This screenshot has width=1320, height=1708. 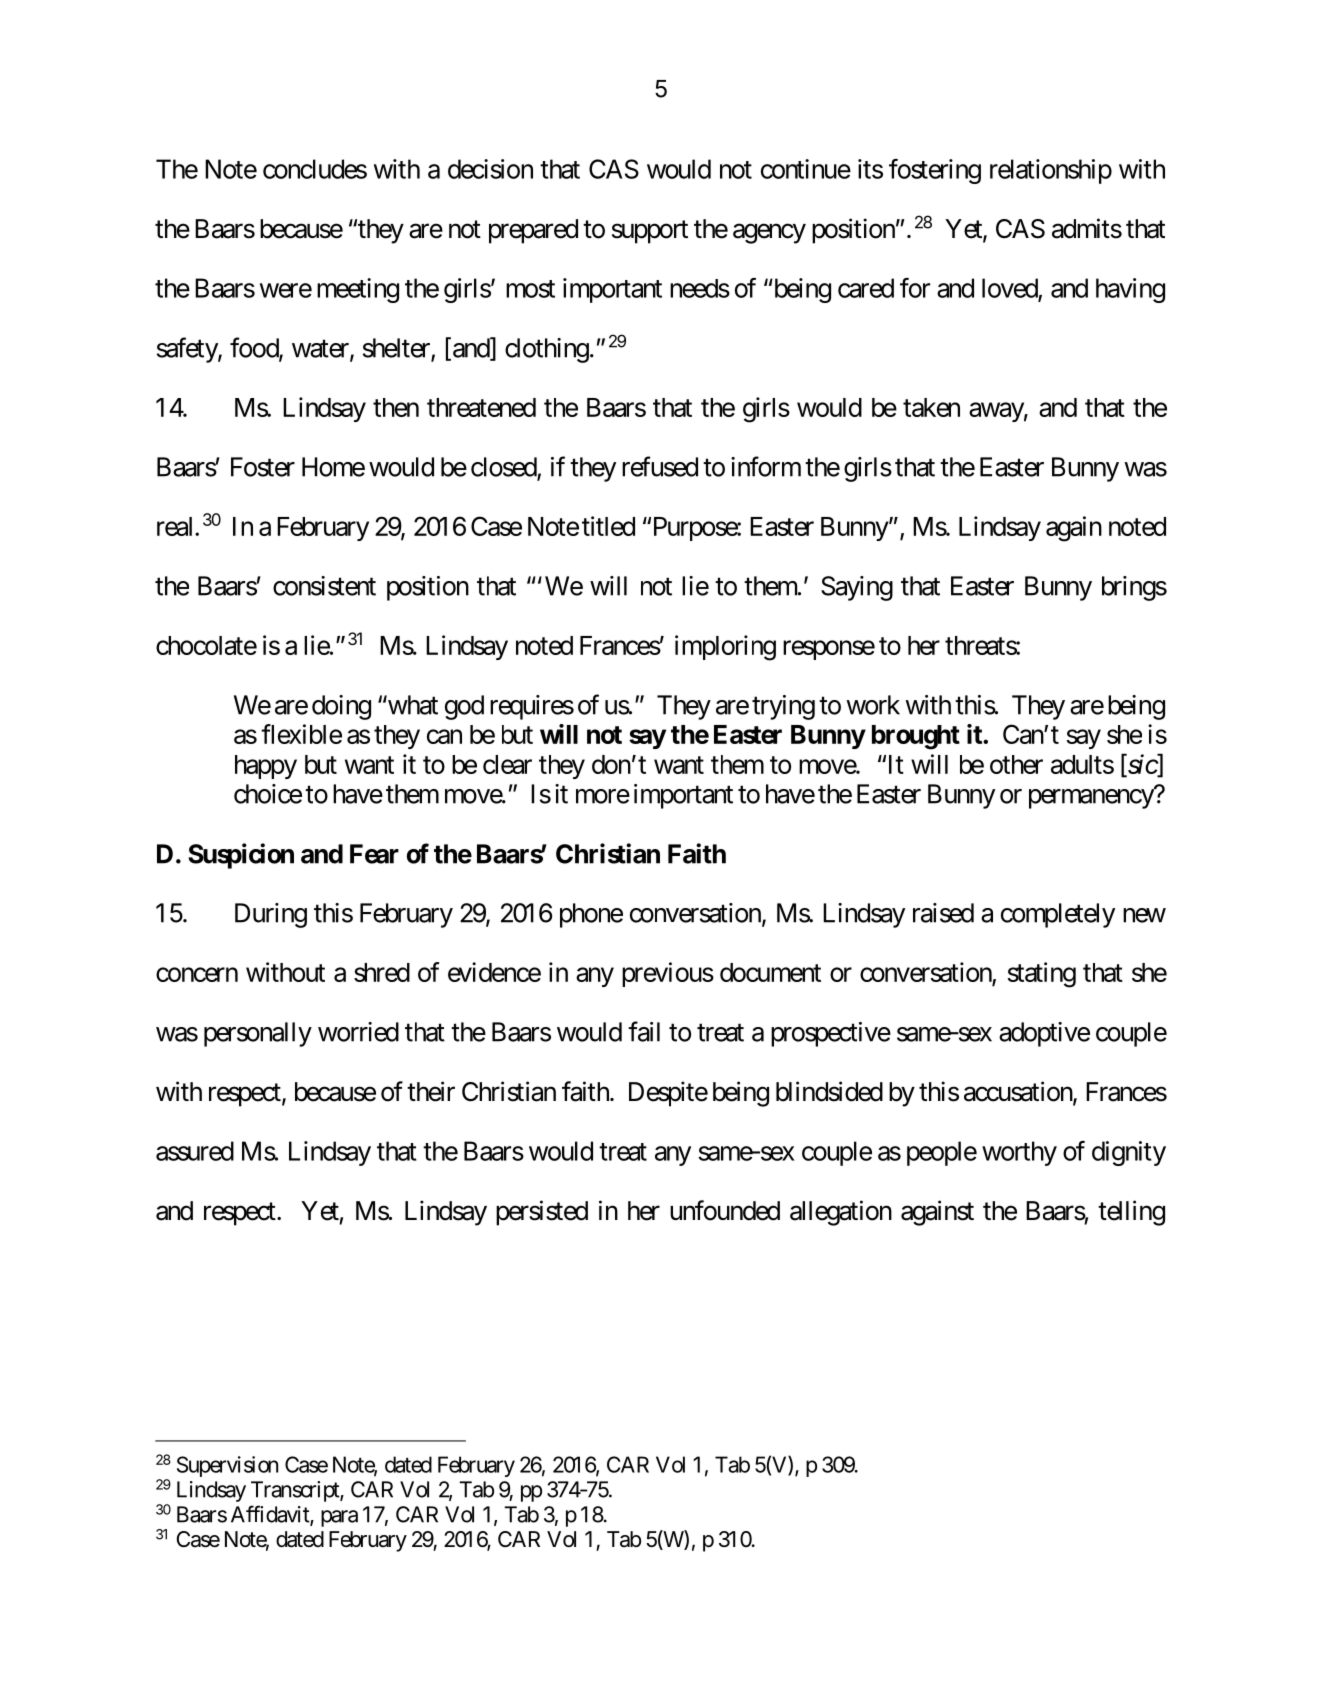 What do you see at coordinates (358, 290) in the screenshot?
I see `meeting` at bounding box center [358, 290].
